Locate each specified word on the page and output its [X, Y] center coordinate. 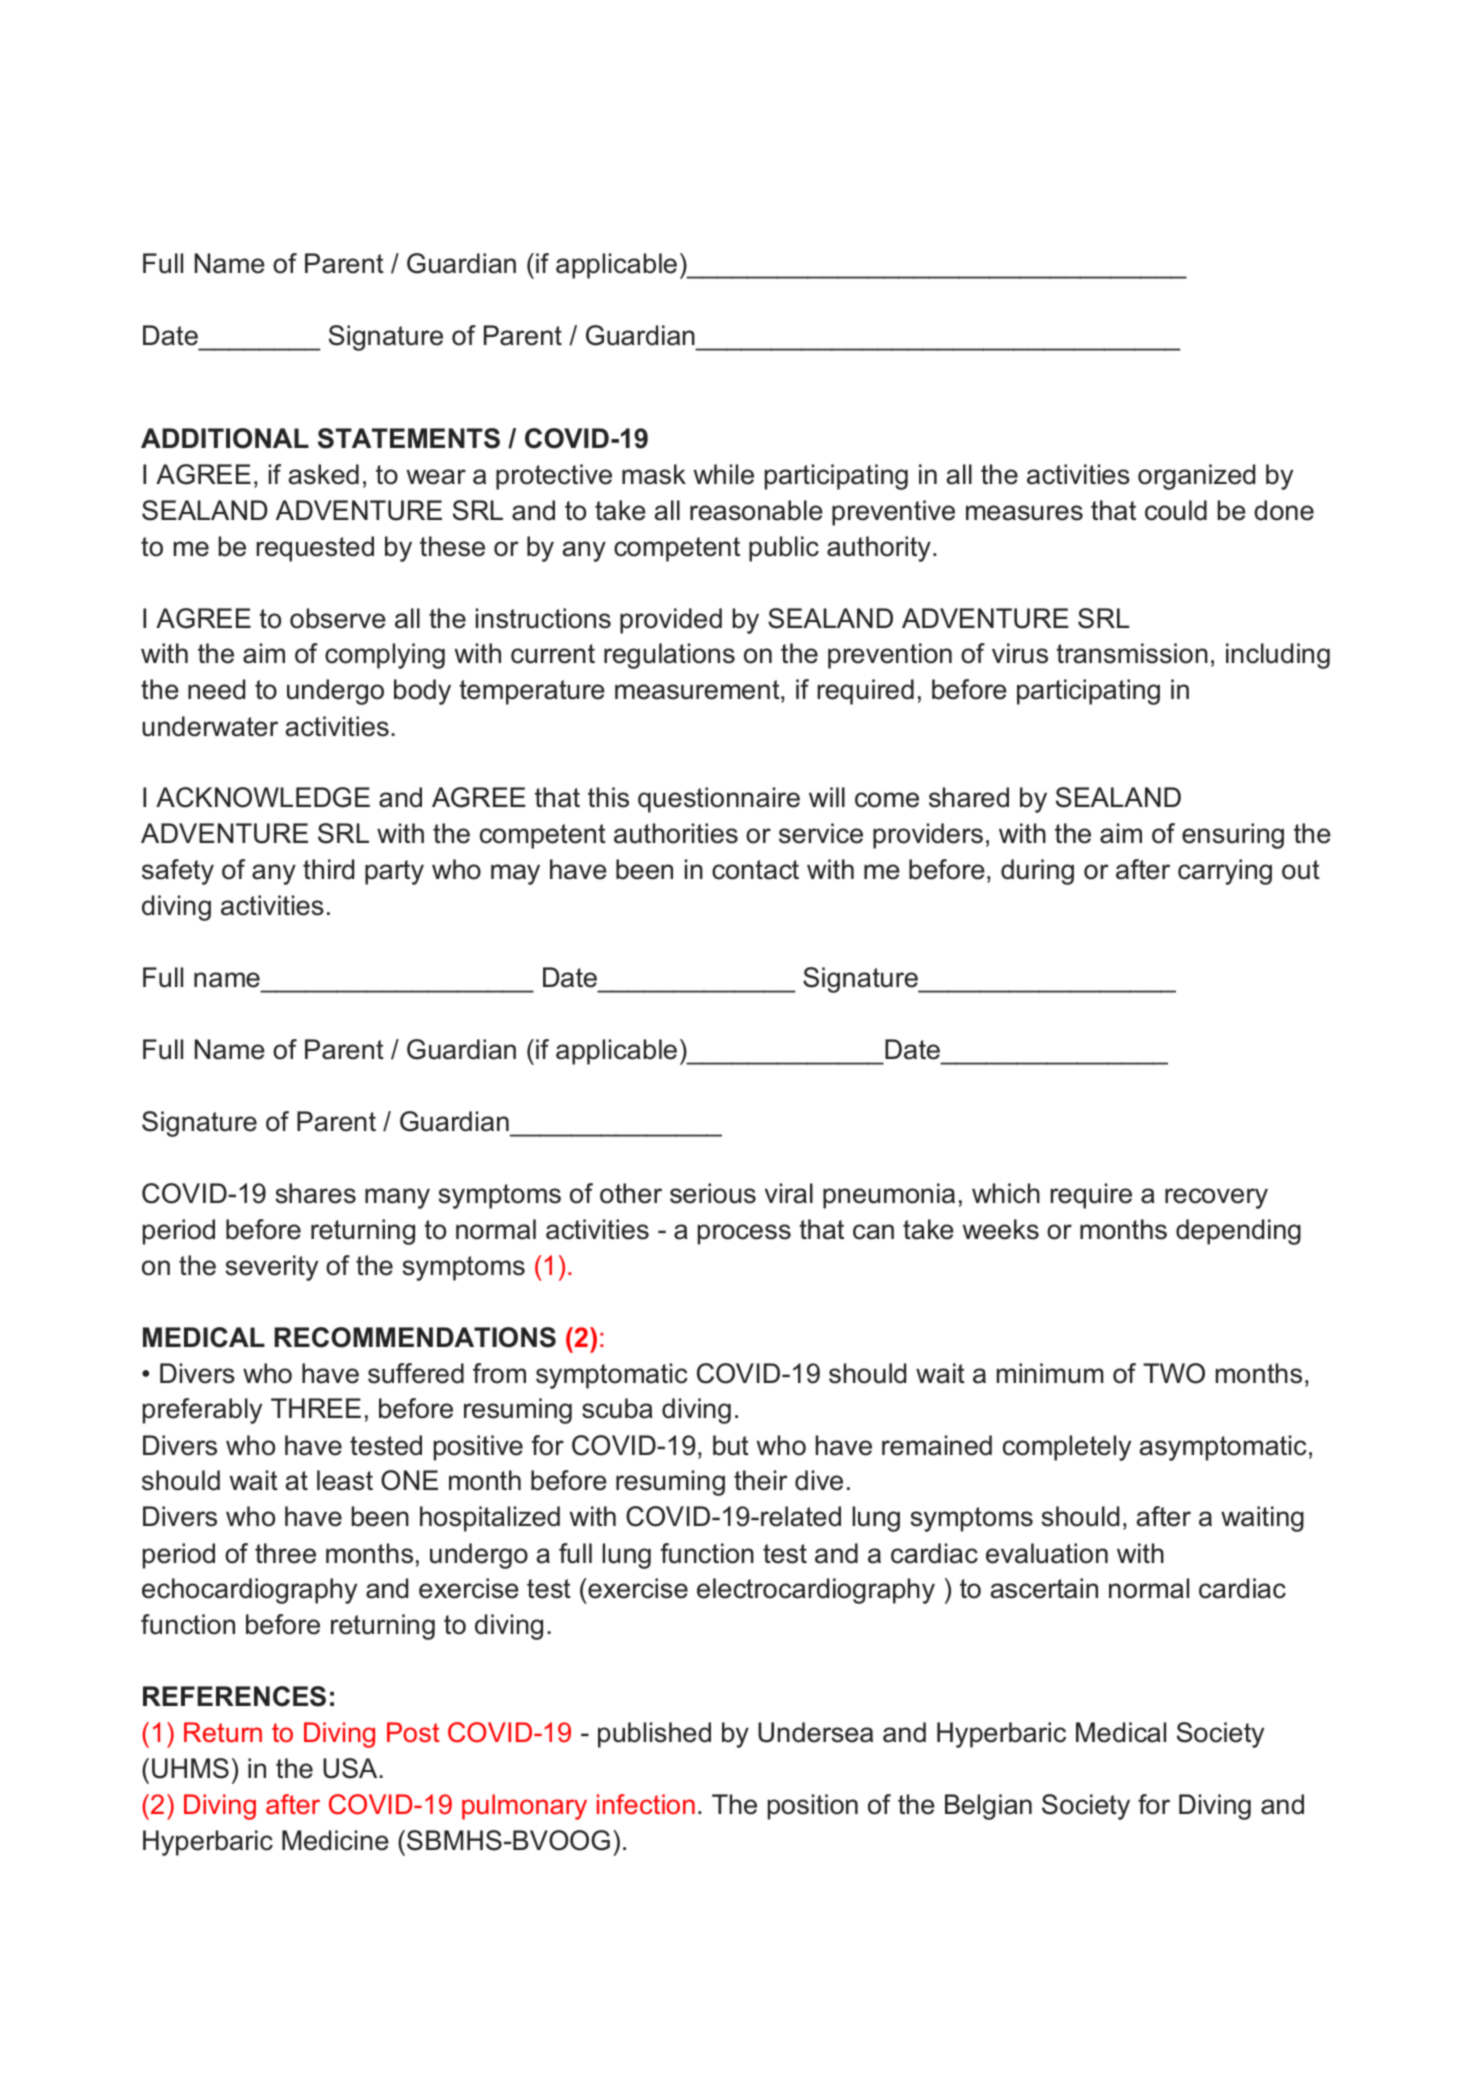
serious [713, 1193]
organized [1196, 477]
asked [323, 474]
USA [351, 1768]
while [723, 474]
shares [315, 1193]
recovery [1216, 1198]
